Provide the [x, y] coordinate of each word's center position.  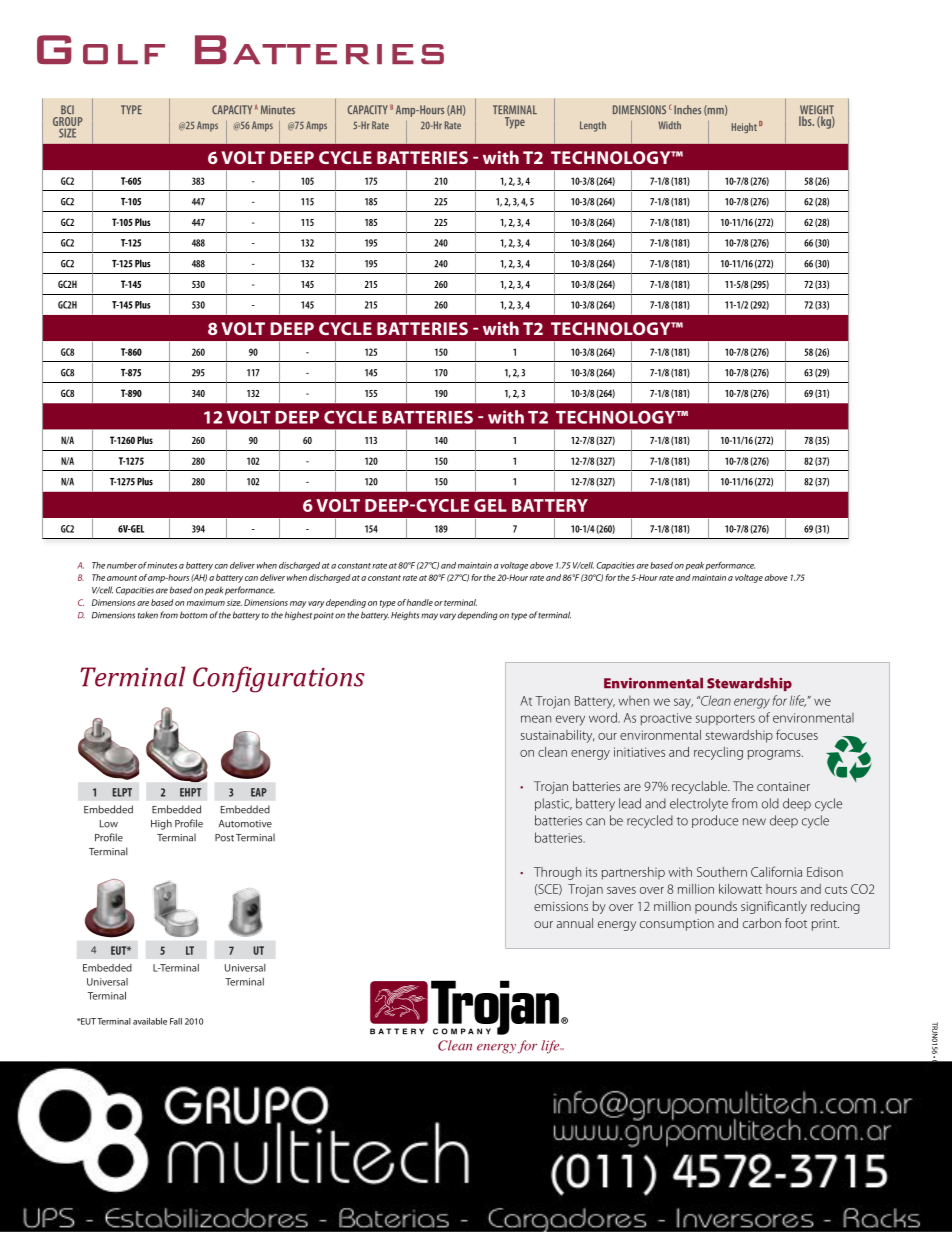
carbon [762, 923]
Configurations [279, 679]
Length [593, 126]
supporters [725, 719]
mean [536, 719]
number [122, 565]
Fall [176, 1021]
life [798, 701]
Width [669, 125]
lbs [806, 121]
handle [420, 602]
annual [575, 923]
